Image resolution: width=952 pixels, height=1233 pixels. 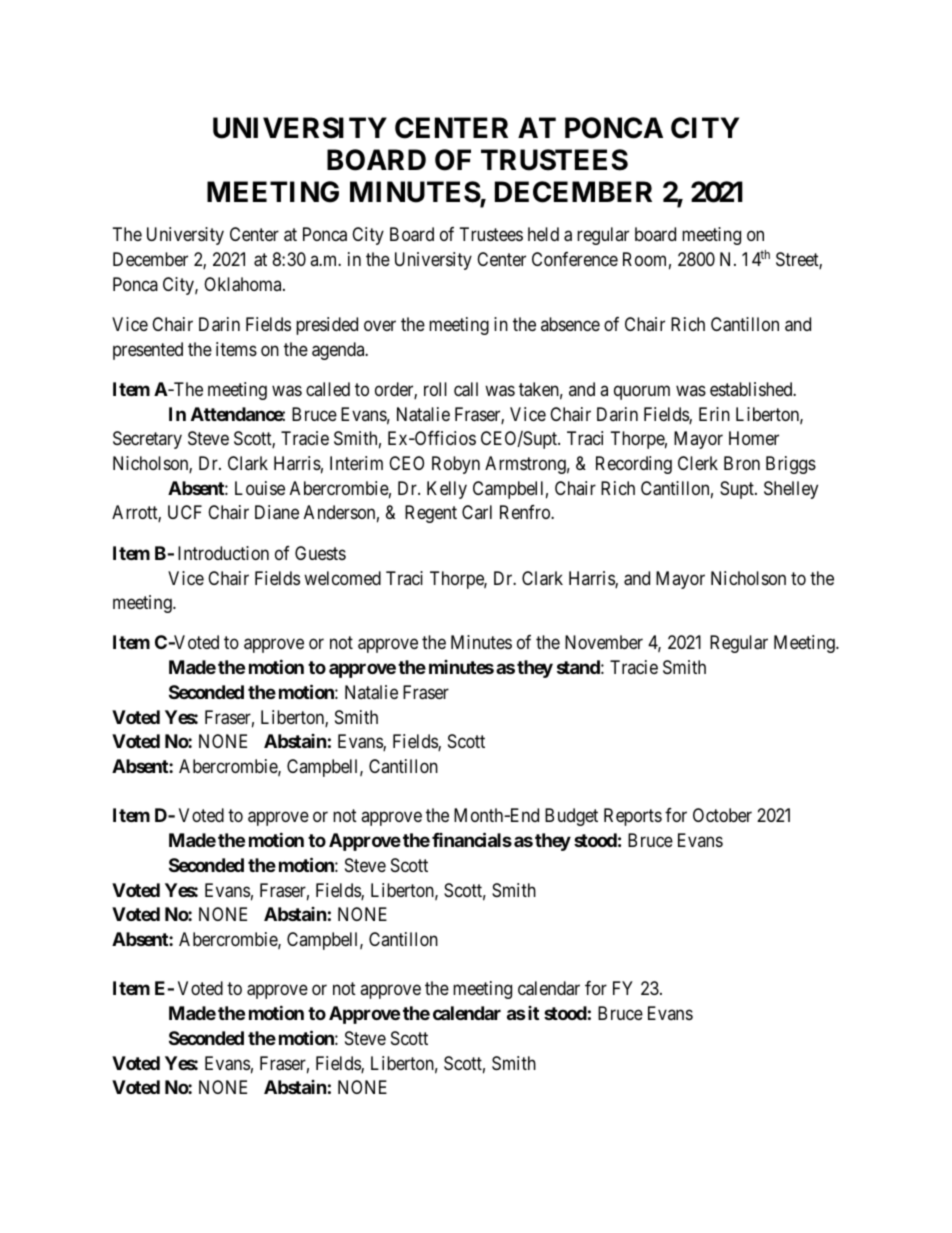 What do you see at coordinates (185, 512) in the page?
I see `UCF` at bounding box center [185, 512].
